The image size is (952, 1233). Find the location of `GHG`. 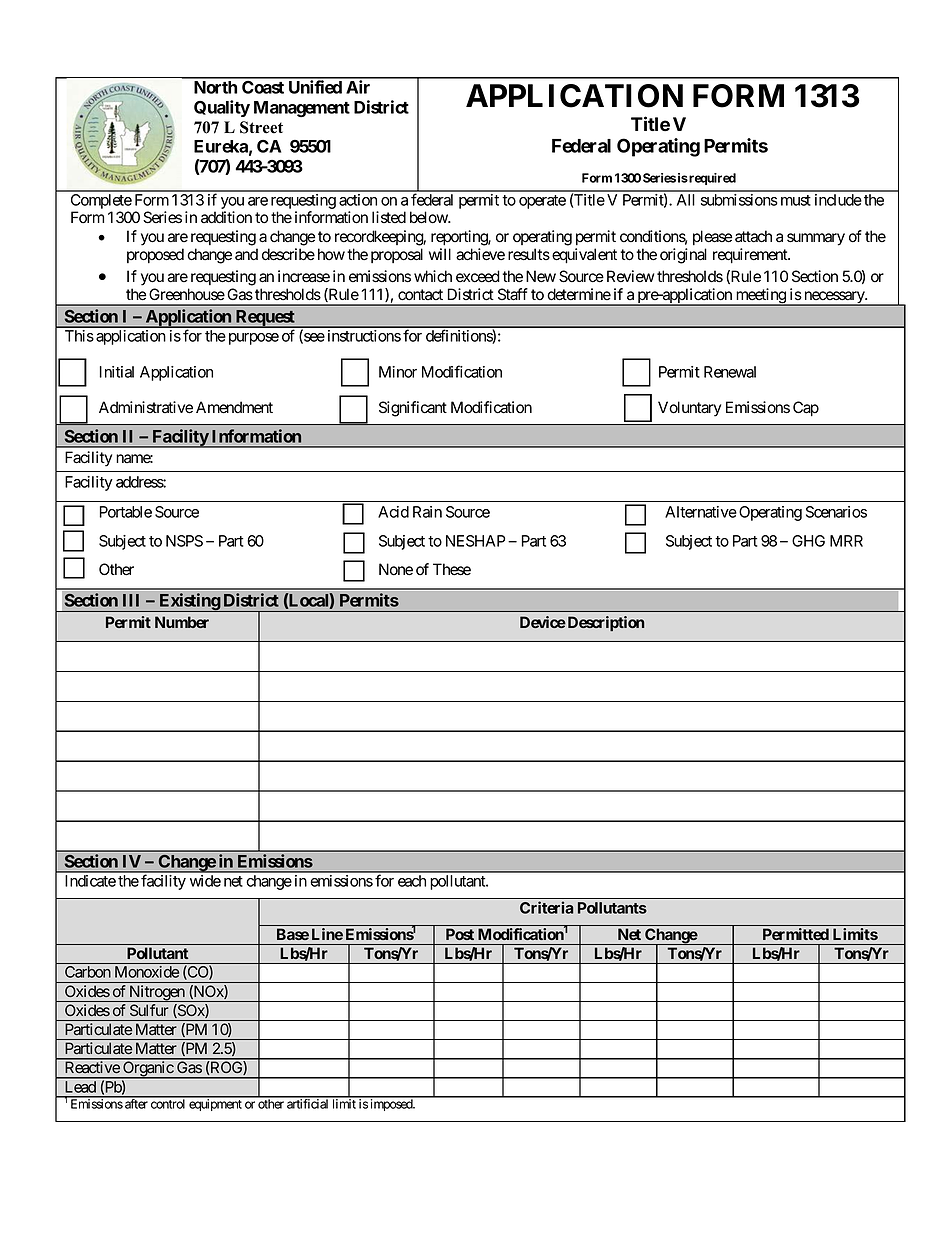

GHG is located at coordinates (808, 541).
